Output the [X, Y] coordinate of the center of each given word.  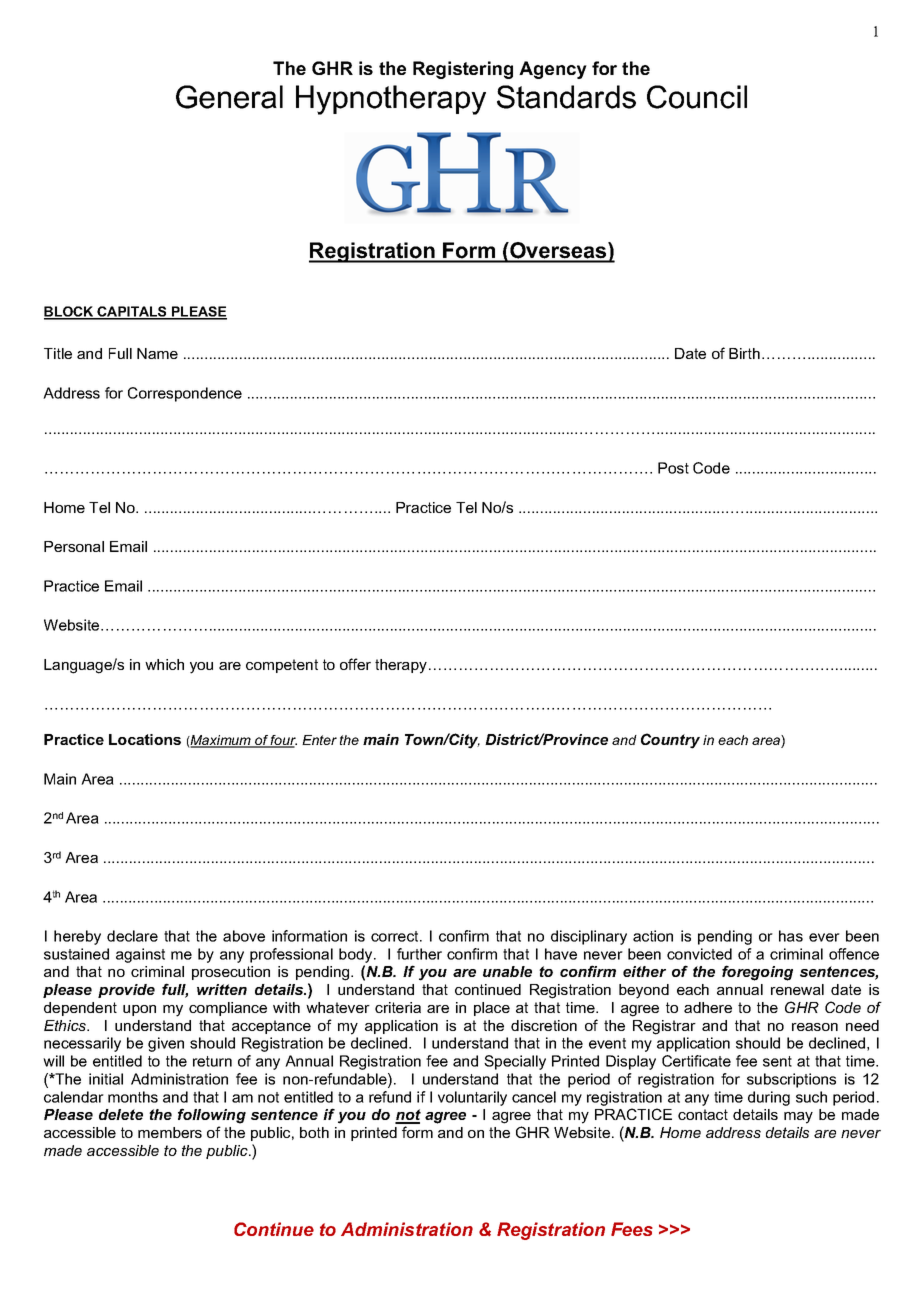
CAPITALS [132, 312]
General [229, 97]
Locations [145, 739]
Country [670, 741]
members [170, 1132]
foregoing [757, 973]
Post [673, 468]
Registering [463, 70]
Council [697, 97]
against [140, 955]
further [419, 954]
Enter [319, 740]
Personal [74, 546]
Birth [744, 353]
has [791, 936]
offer [355, 664]
